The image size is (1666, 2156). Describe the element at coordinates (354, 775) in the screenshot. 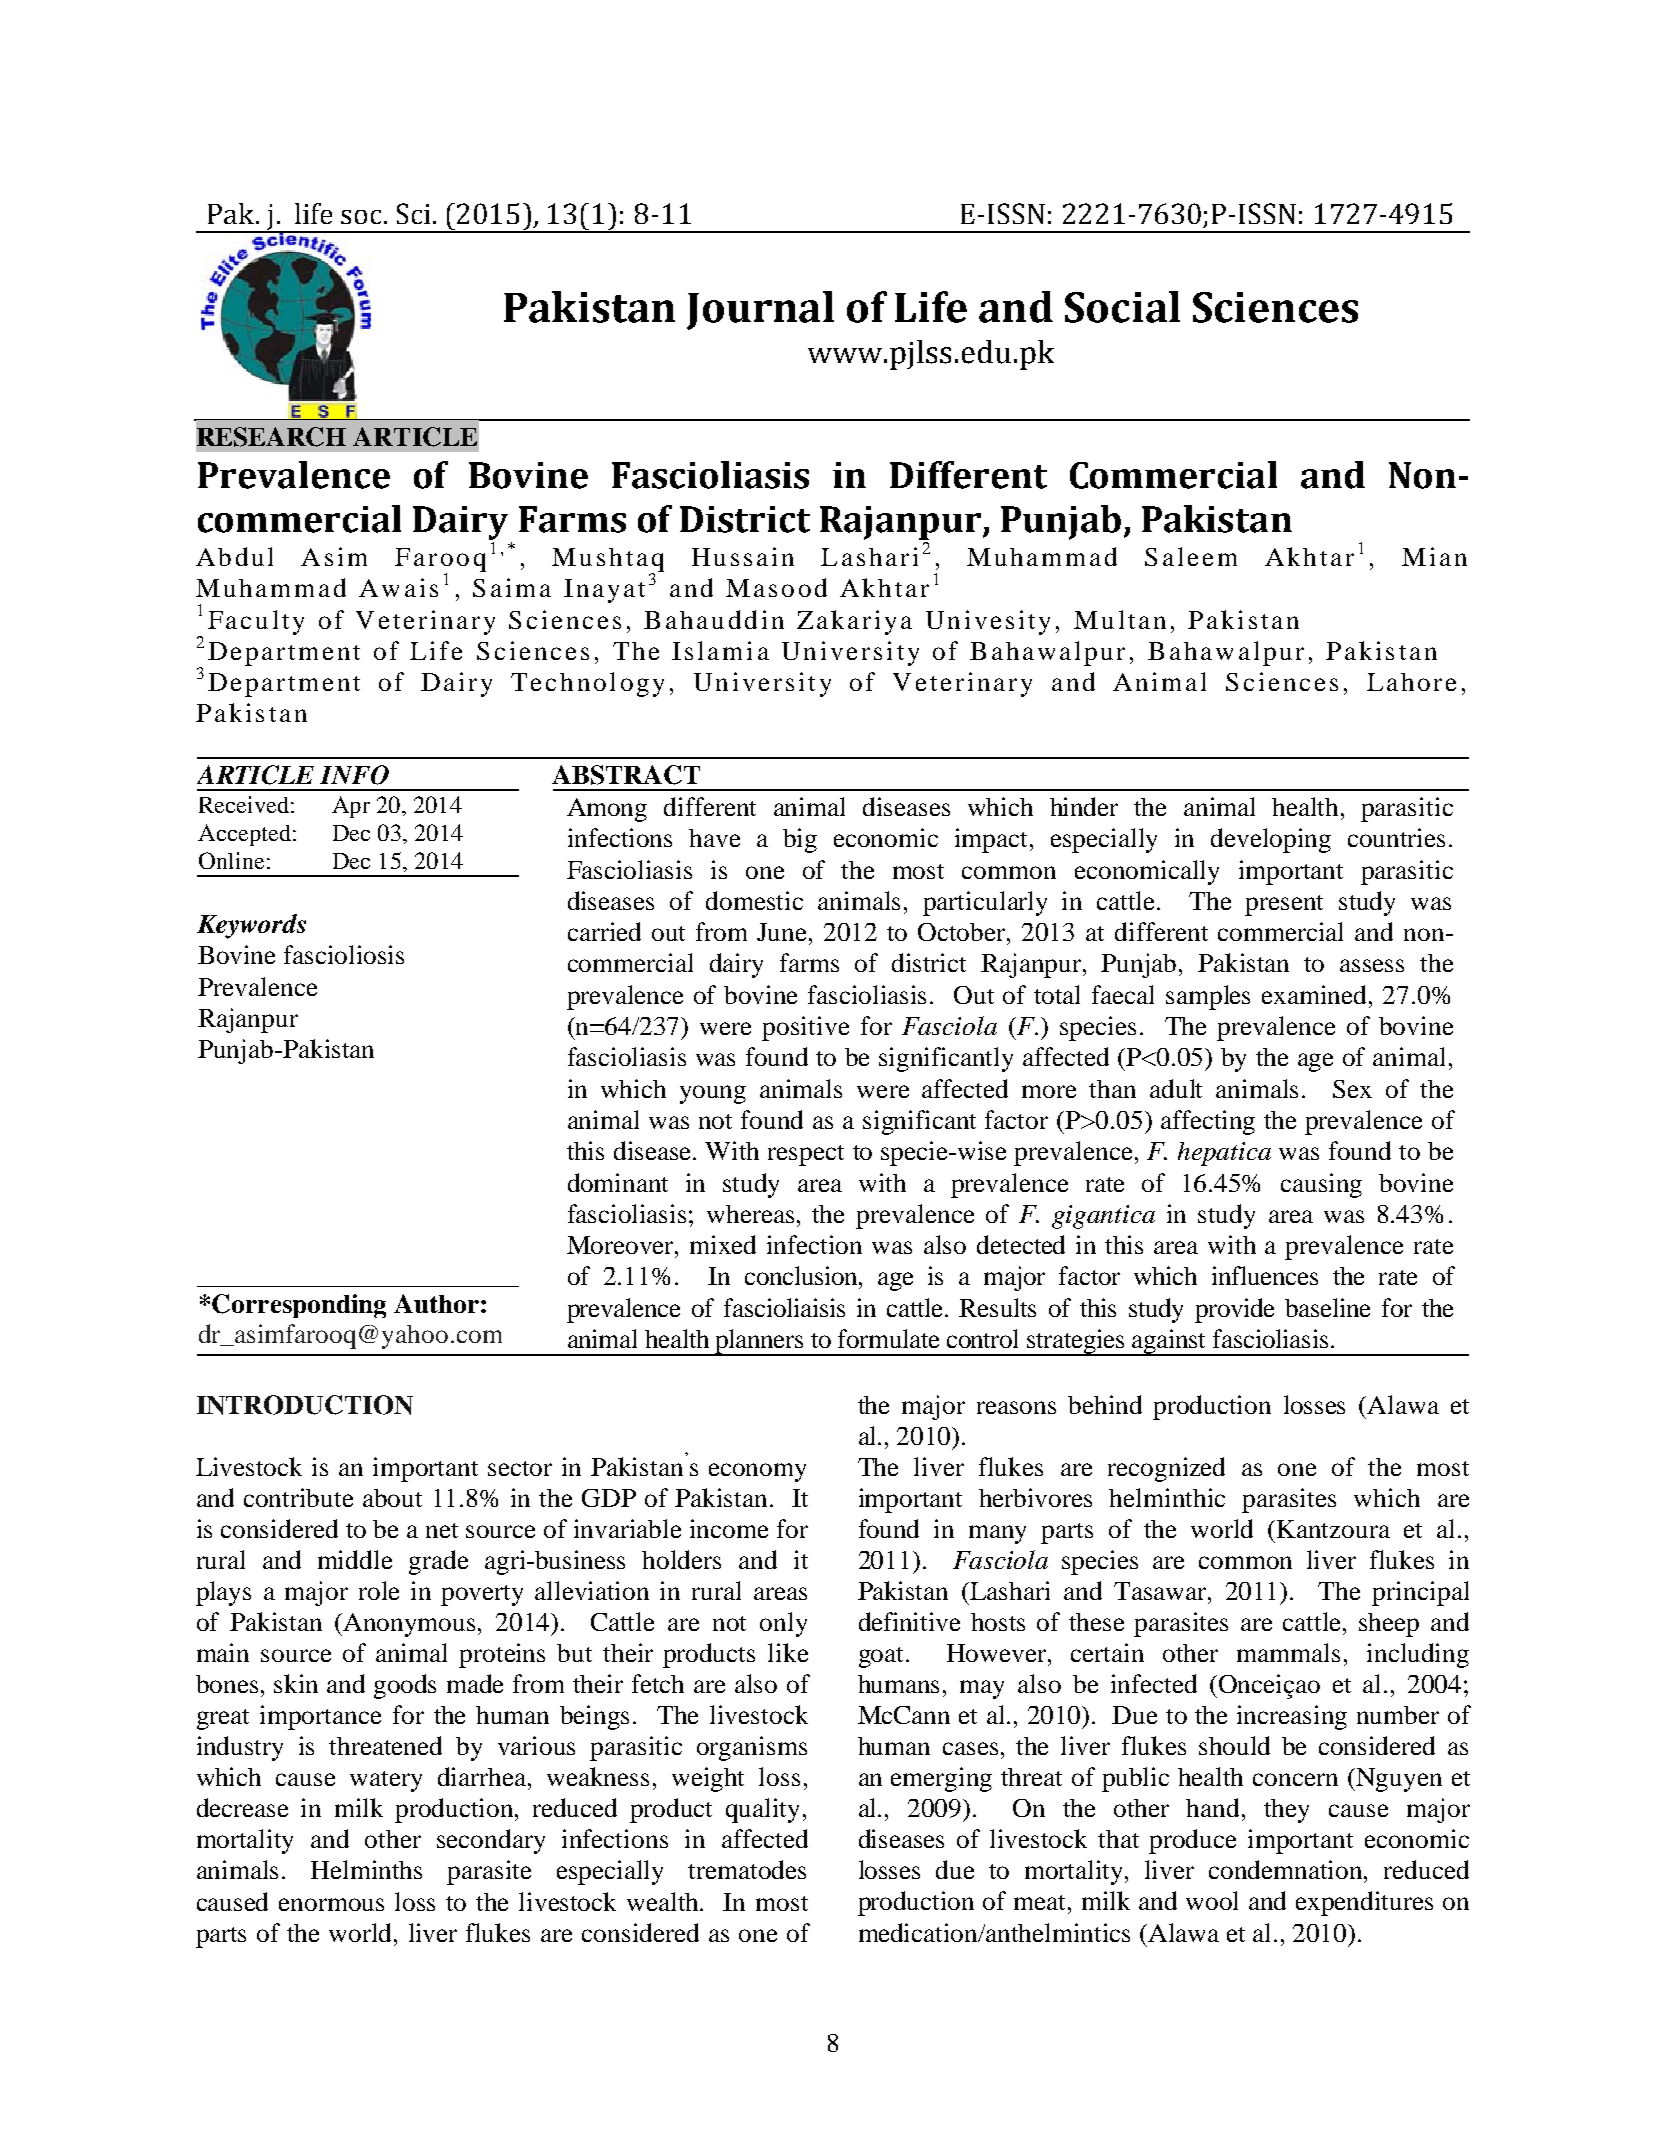

I see `INFO` at that location.
